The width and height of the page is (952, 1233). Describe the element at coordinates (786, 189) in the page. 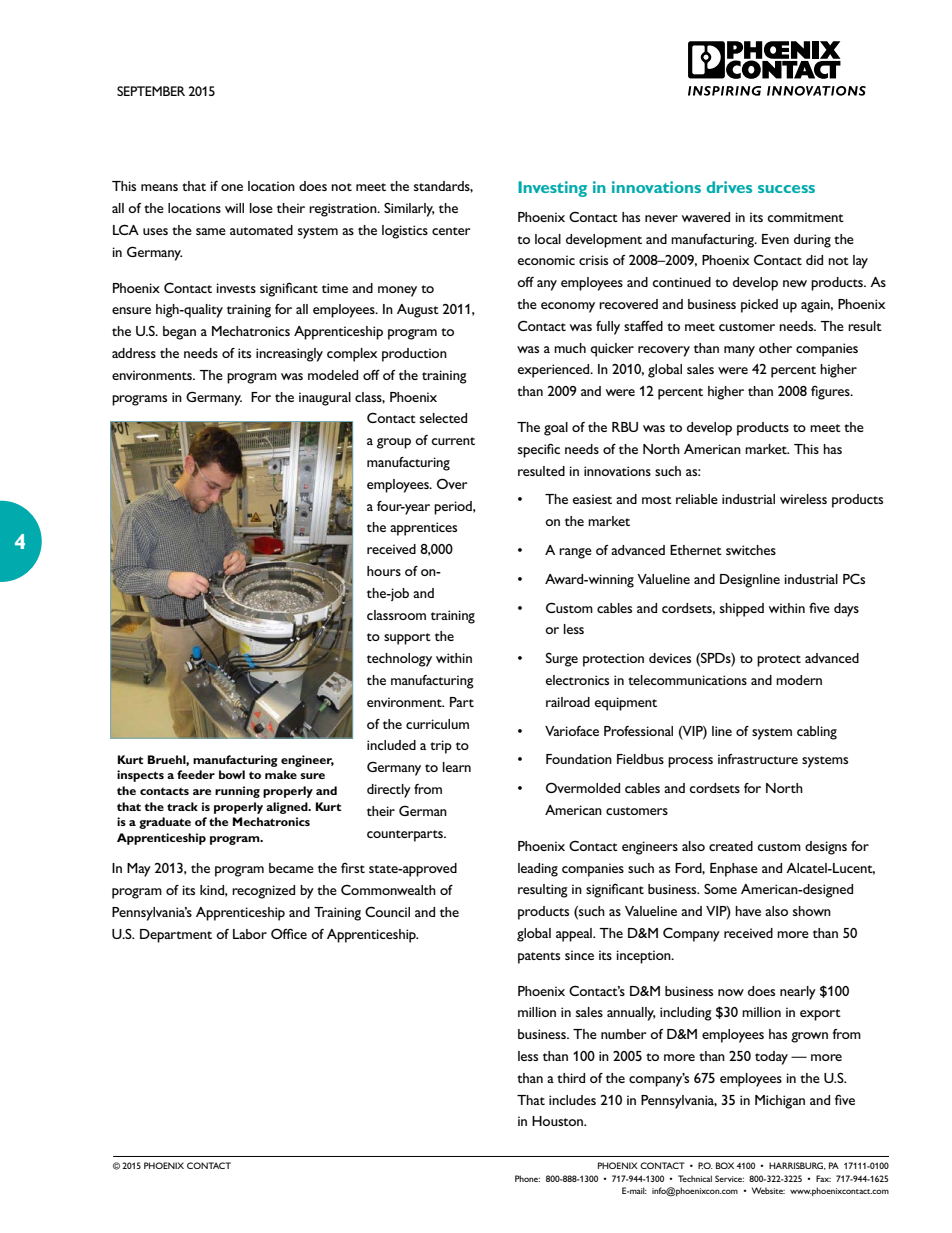

I see `success` at that location.
